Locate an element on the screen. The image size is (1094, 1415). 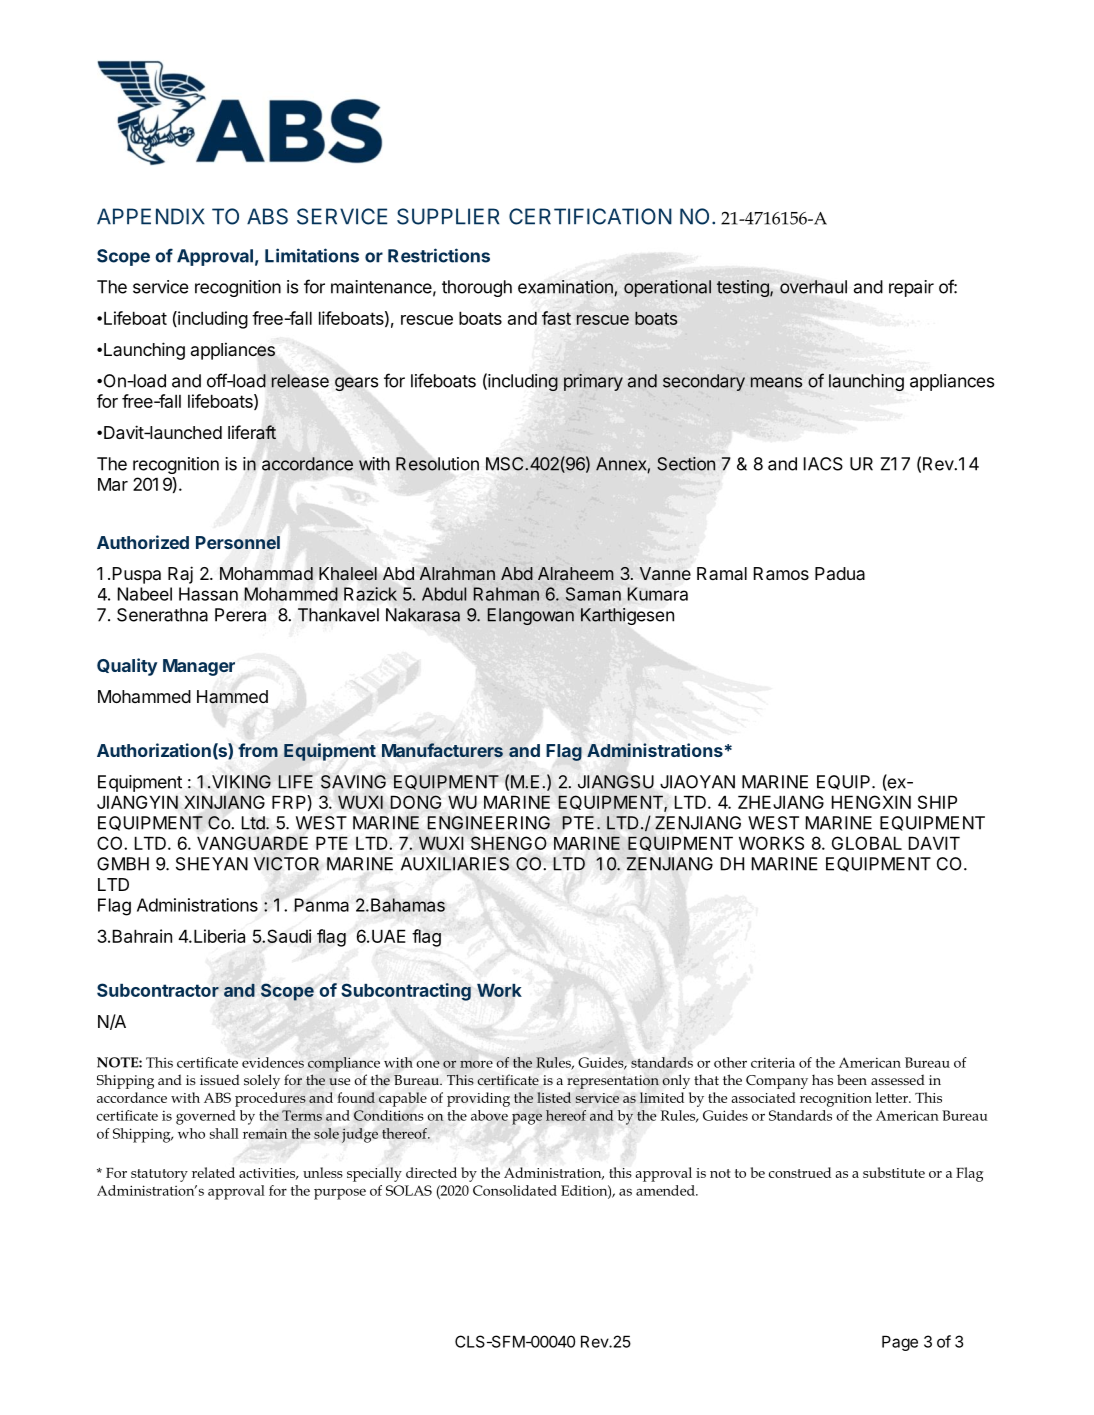
Consolidated is located at coordinates (515, 1190).
